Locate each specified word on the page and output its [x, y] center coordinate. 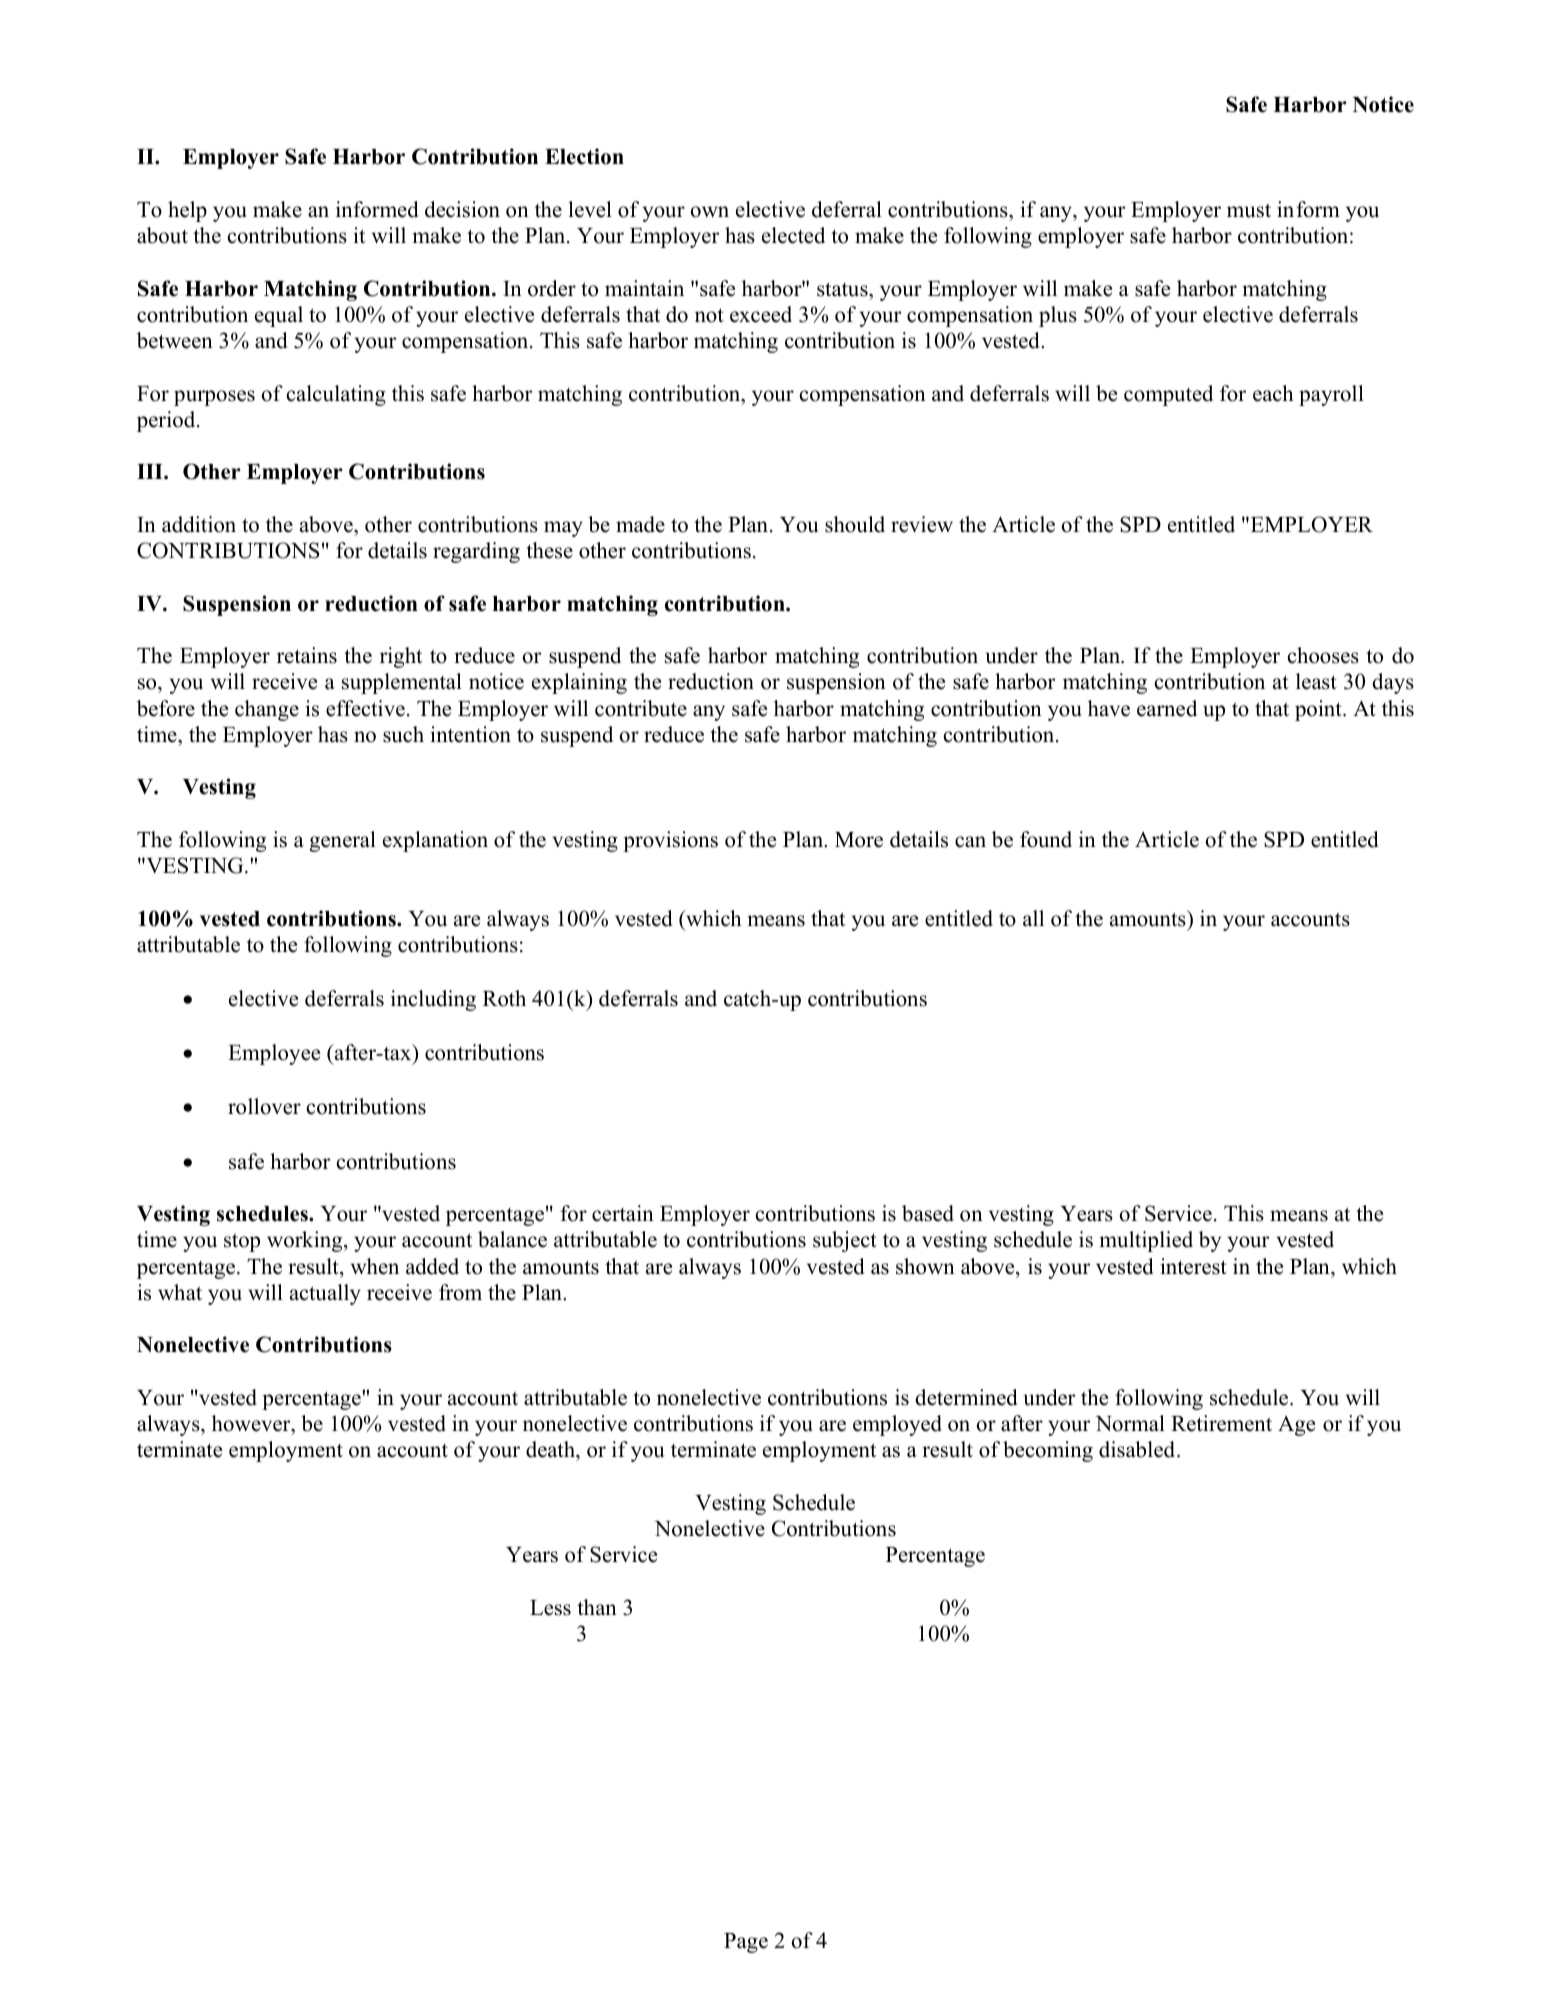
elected [793, 235]
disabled [1138, 1449]
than [597, 1607]
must [1249, 210]
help [187, 211]
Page [746, 1943]
